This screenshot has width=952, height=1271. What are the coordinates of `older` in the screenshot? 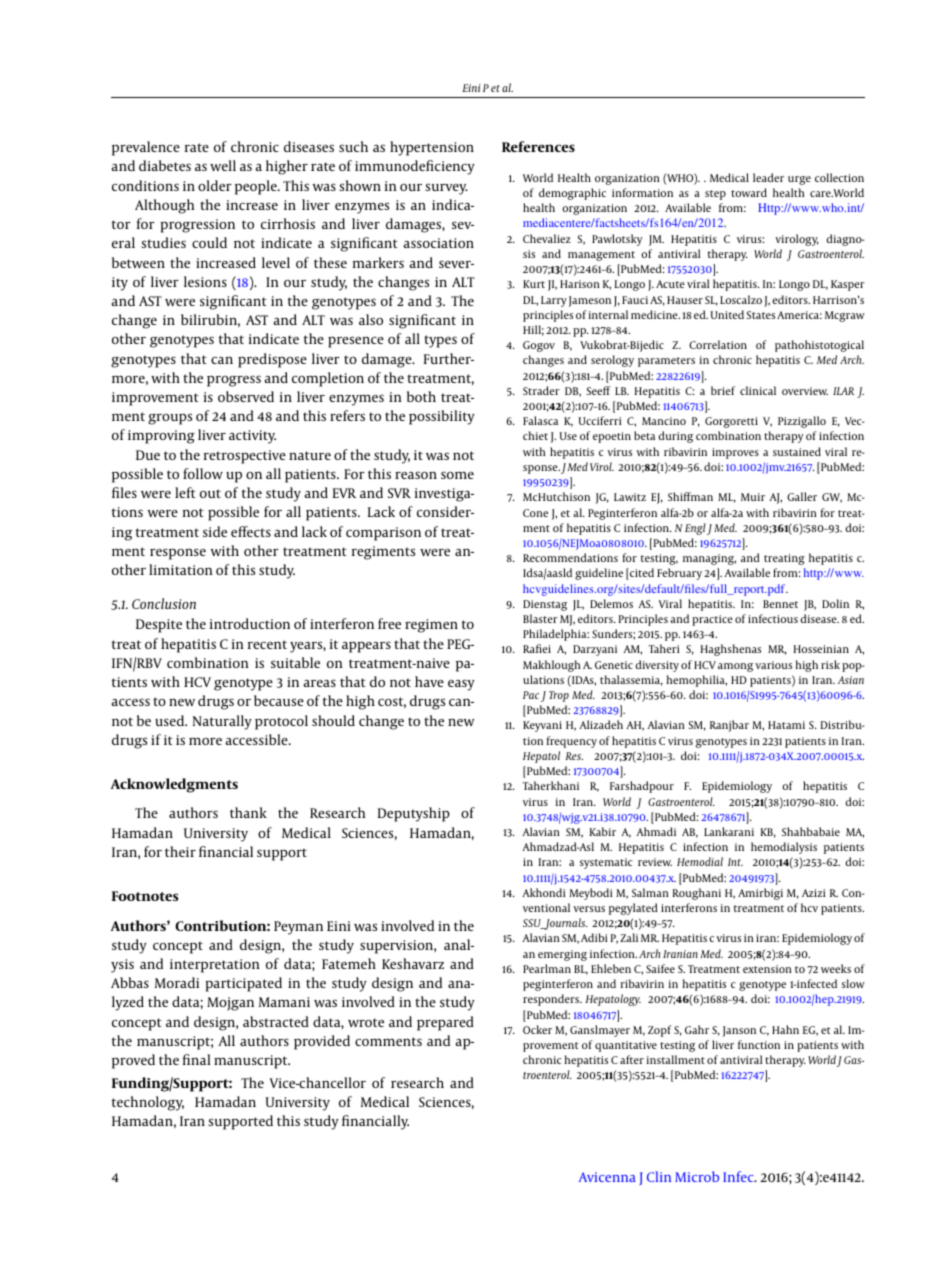 It's located at (215, 185).
